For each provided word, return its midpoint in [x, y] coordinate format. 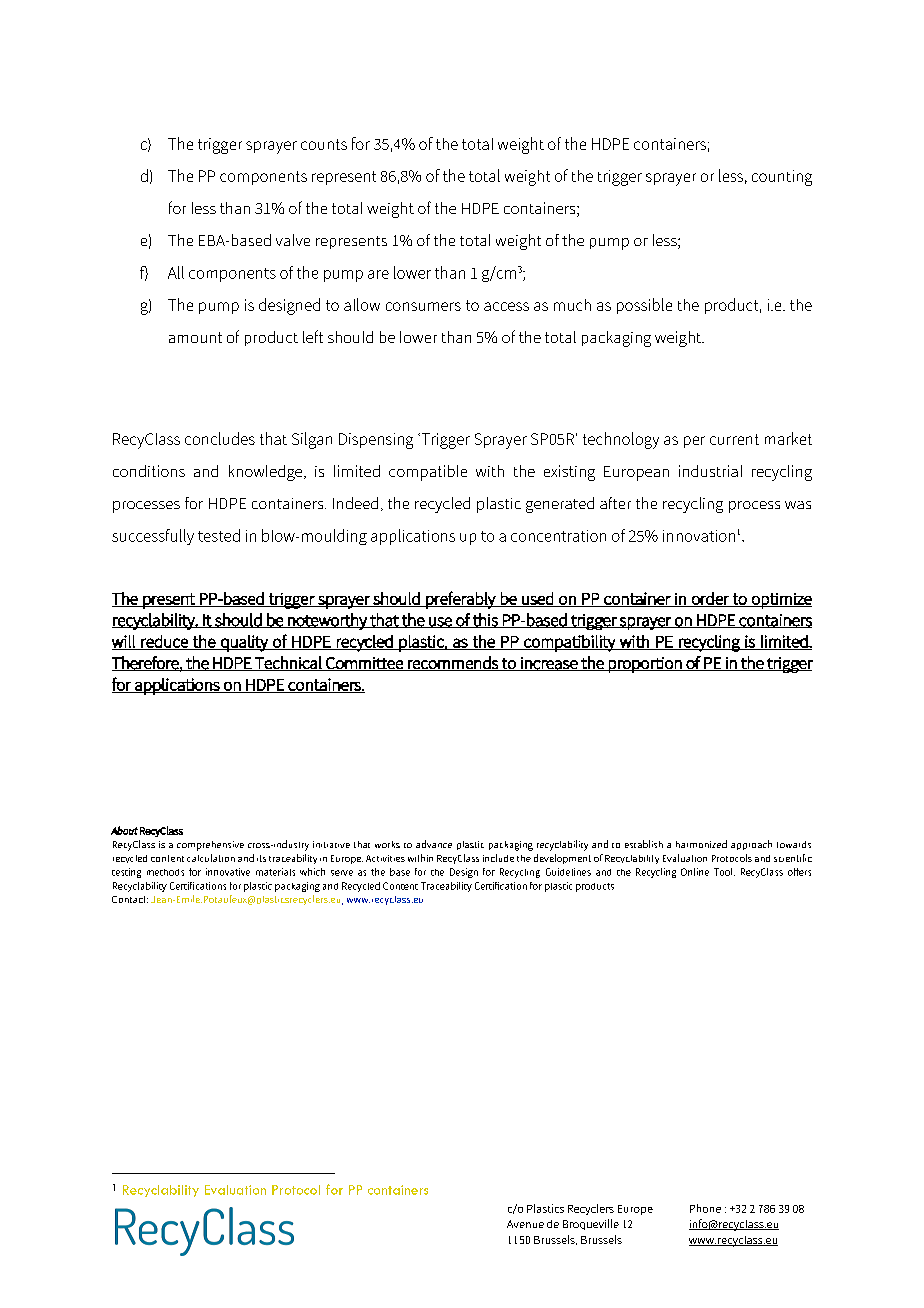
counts [324, 144]
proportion [645, 665]
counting [782, 178]
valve [293, 240]
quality [244, 643]
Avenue [525, 1224]
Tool [724, 872]
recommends [453, 663]
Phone [705, 1208]
